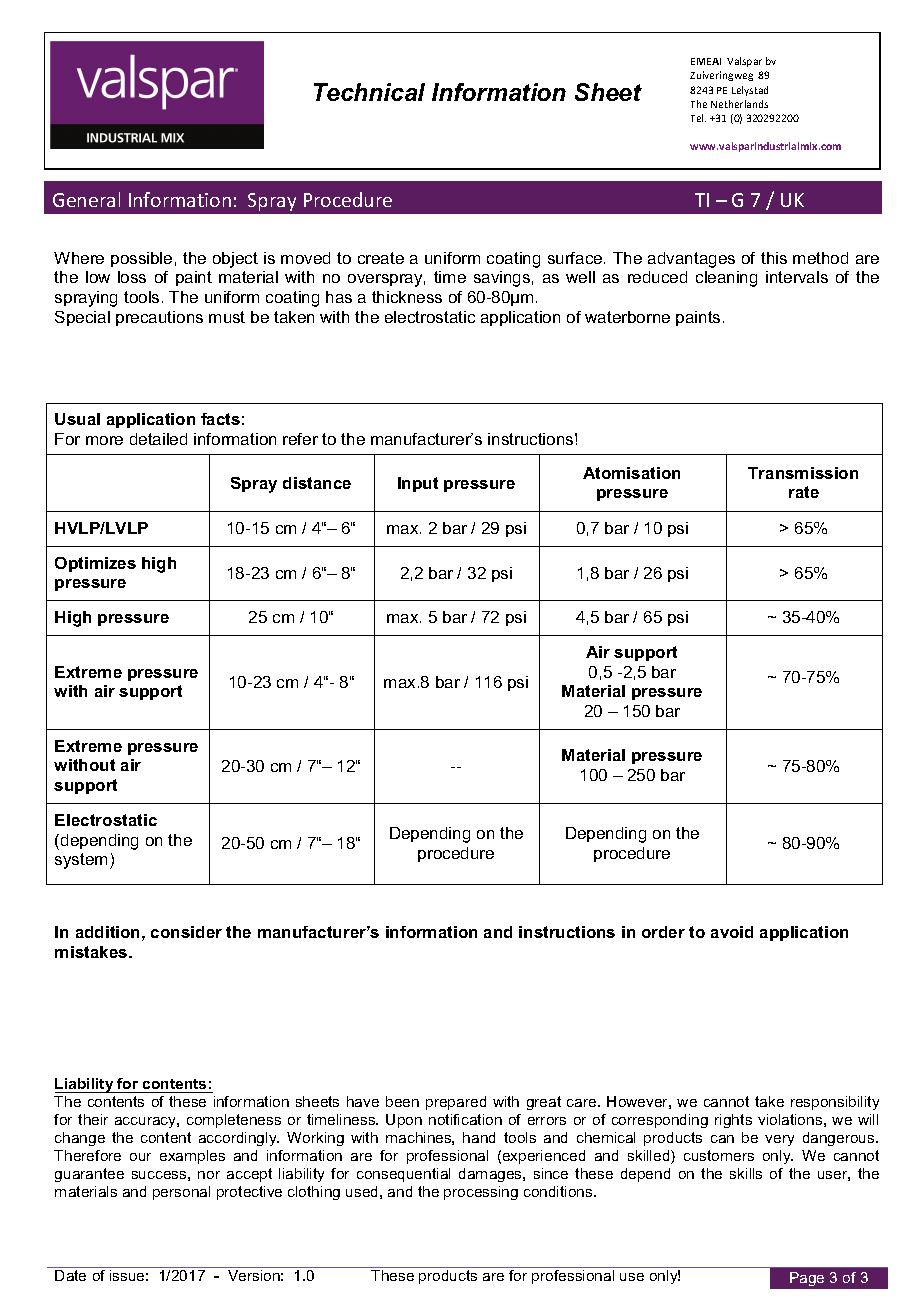 The width and height of the image is (924, 1308). Describe the element at coordinates (746, 1173) in the image. I see `skills` at that location.
